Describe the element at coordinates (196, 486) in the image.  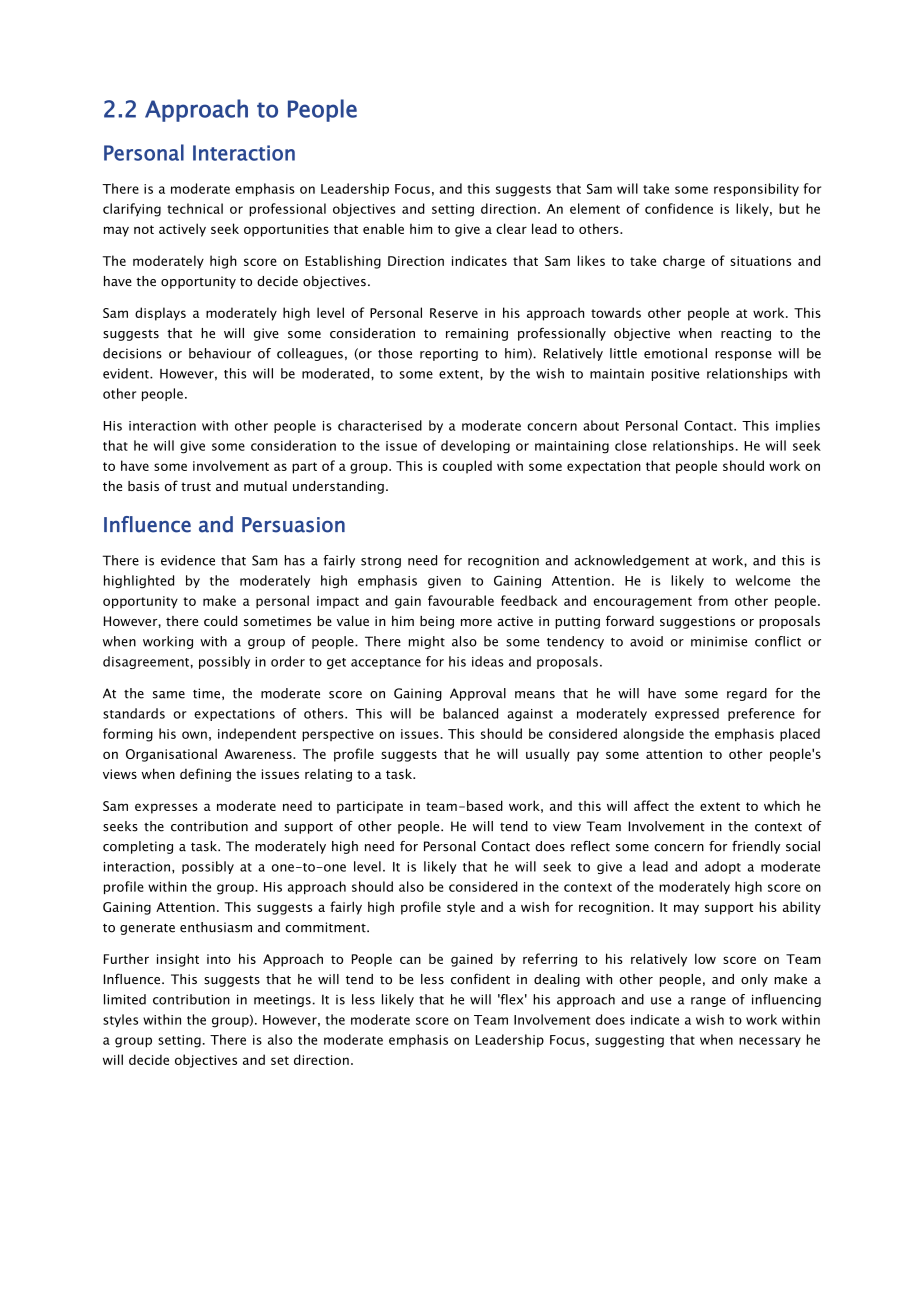
I see `trust` at that location.
